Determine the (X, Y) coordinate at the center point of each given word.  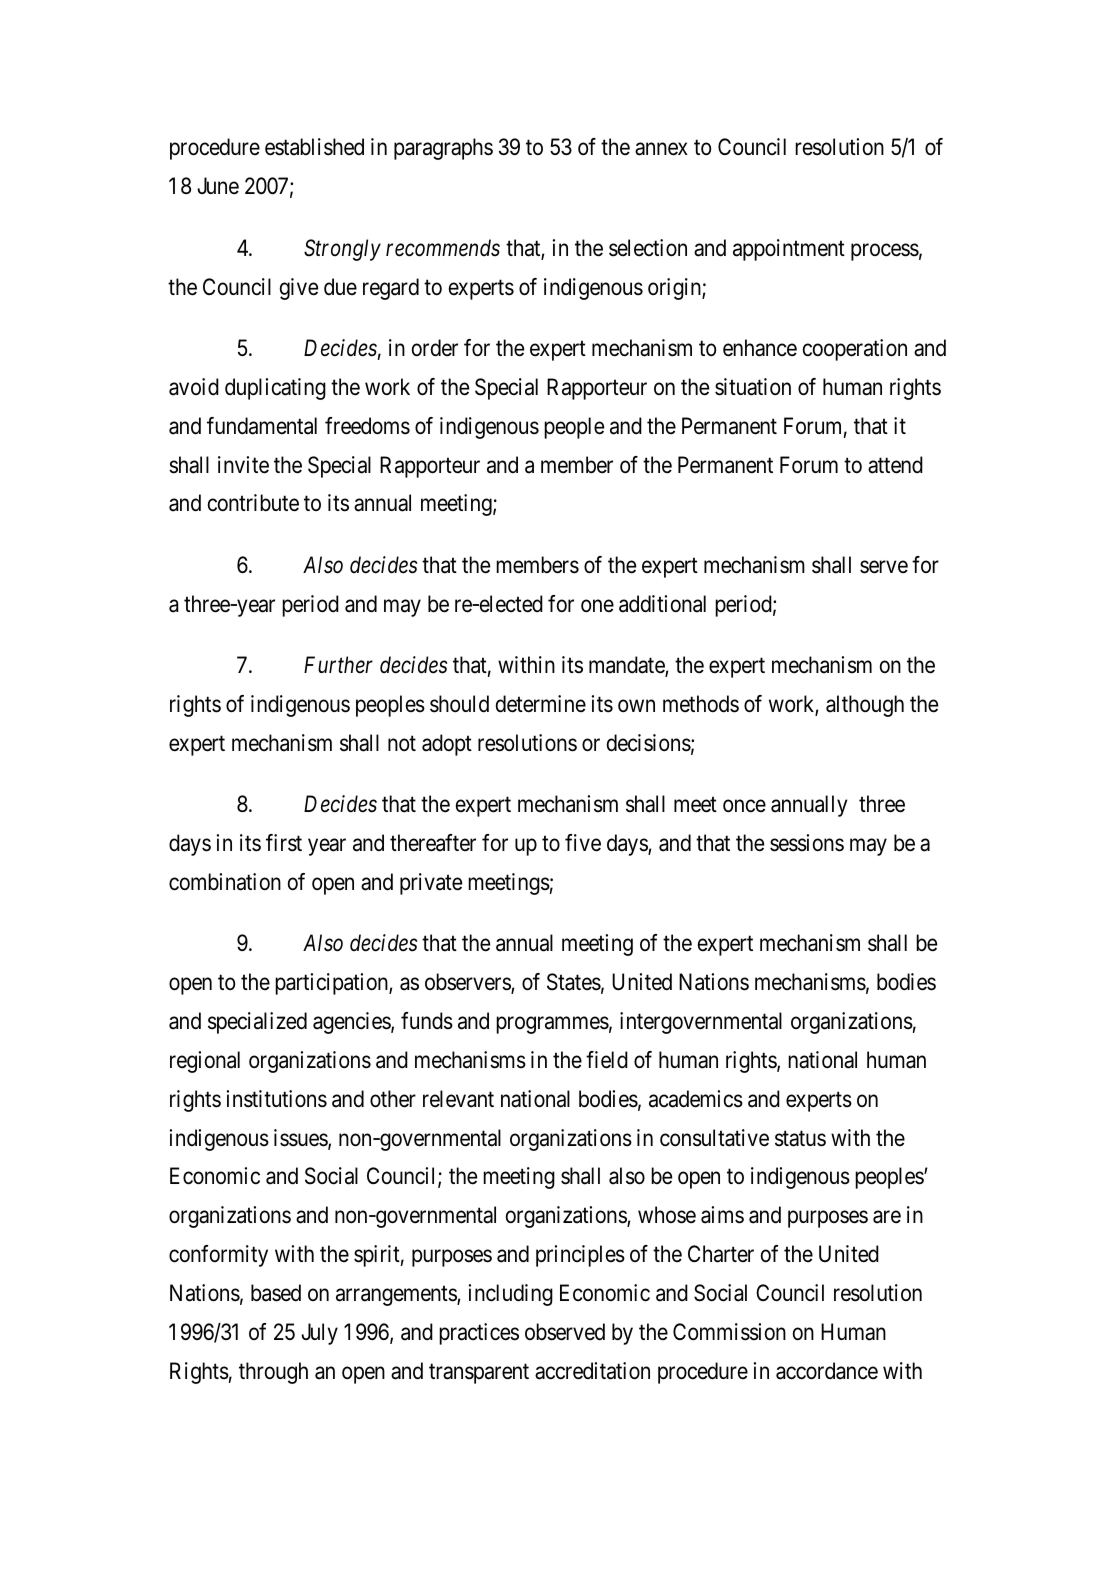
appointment (789, 250)
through (273, 1373)
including (510, 1295)
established (314, 147)
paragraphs (443, 149)
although (865, 706)
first (284, 843)
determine (541, 704)
